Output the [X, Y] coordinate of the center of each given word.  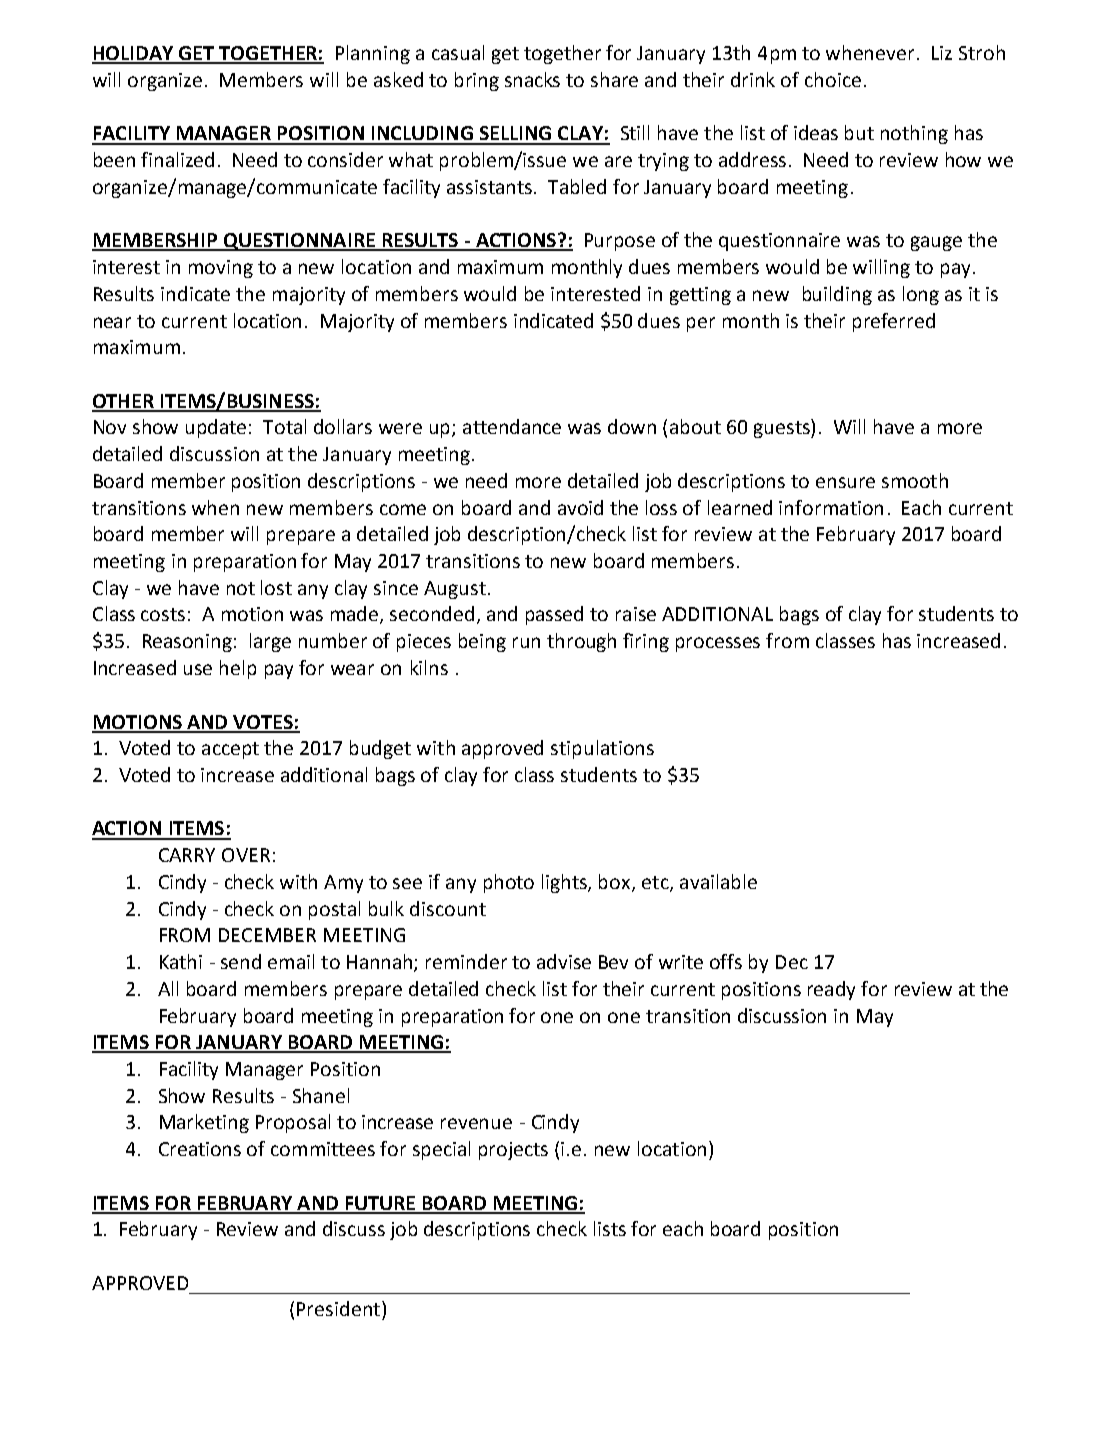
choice [833, 79]
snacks [532, 79]
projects [513, 1151]
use [198, 669]
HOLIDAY [134, 54]
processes [718, 644]
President [338, 1308]
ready [831, 990]
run [526, 642]
